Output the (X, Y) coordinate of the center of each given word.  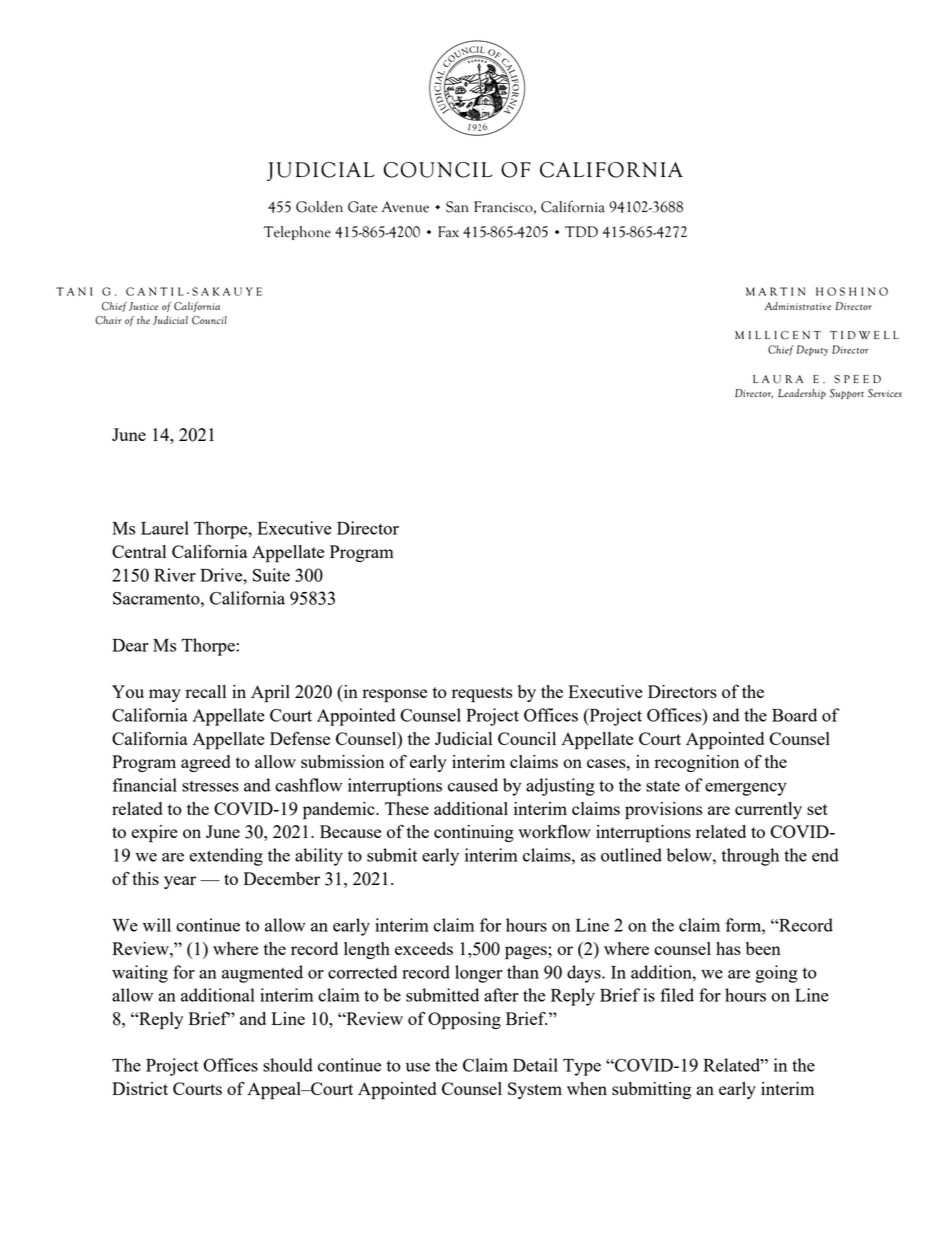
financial (144, 785)
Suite (271, 575)
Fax (448, 232)
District (140, 1088)
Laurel (165, 528)
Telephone (297, 233)
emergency (746, 789)
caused (473, 785)
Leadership (802, 394)
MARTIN (775, 291)
